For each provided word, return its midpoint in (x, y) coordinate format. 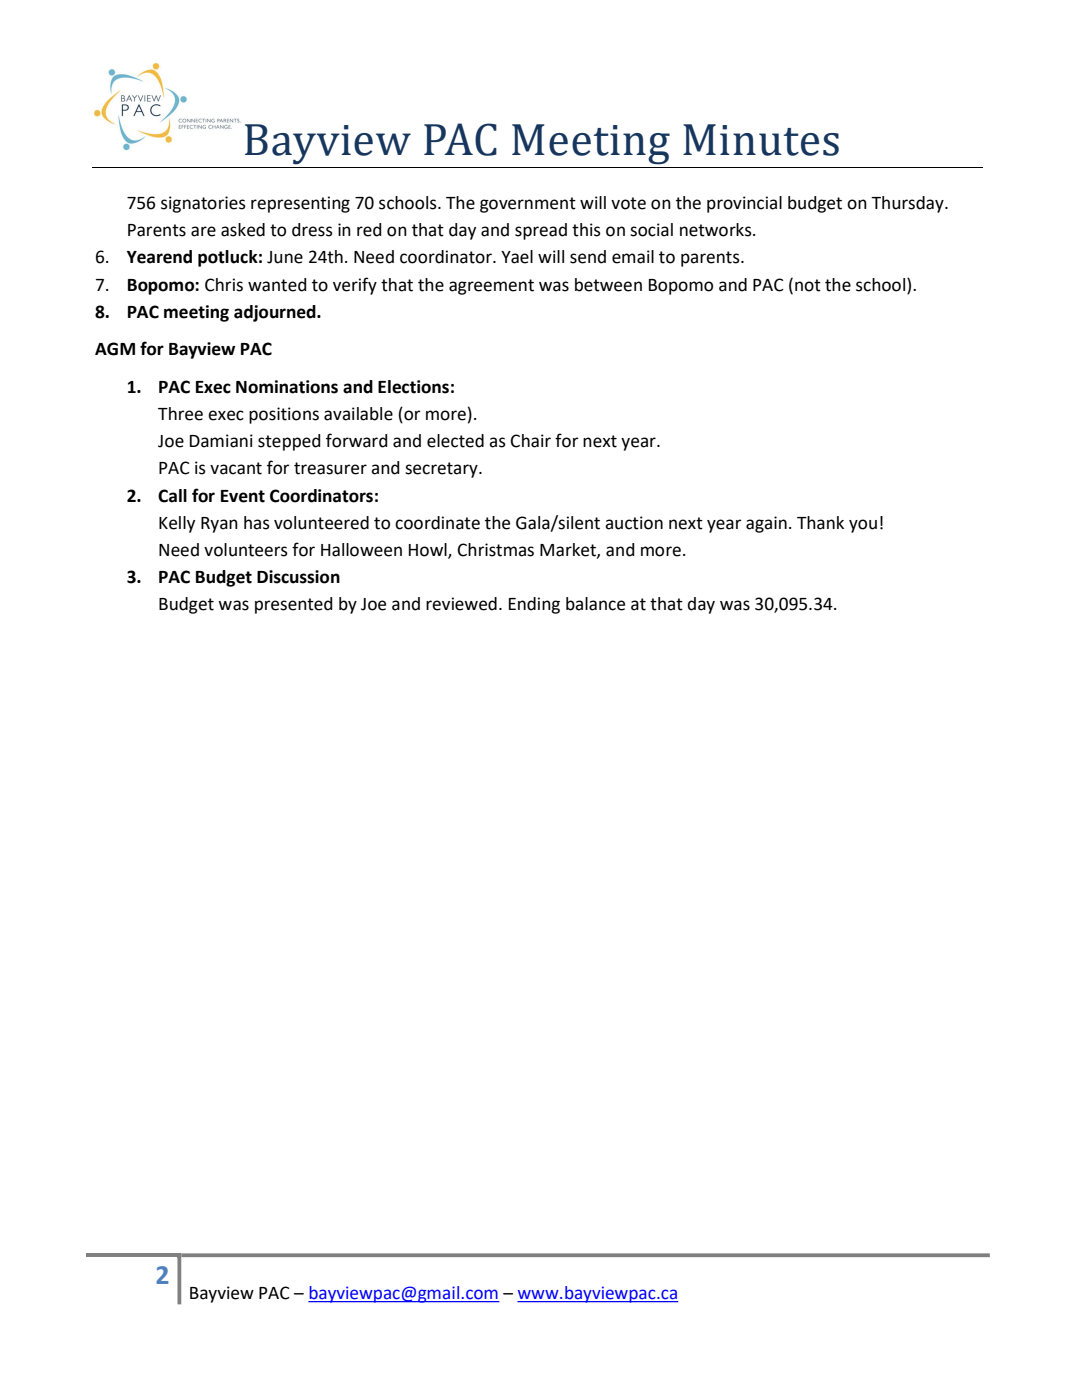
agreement (491, 287)
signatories (203, 204)
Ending (534, 605)
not (808, 285)
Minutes (761, 140)
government (528, 205)
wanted (277, 285)
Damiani (221, 441)
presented (294, 605)
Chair (531, 441)
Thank (820, 523)
